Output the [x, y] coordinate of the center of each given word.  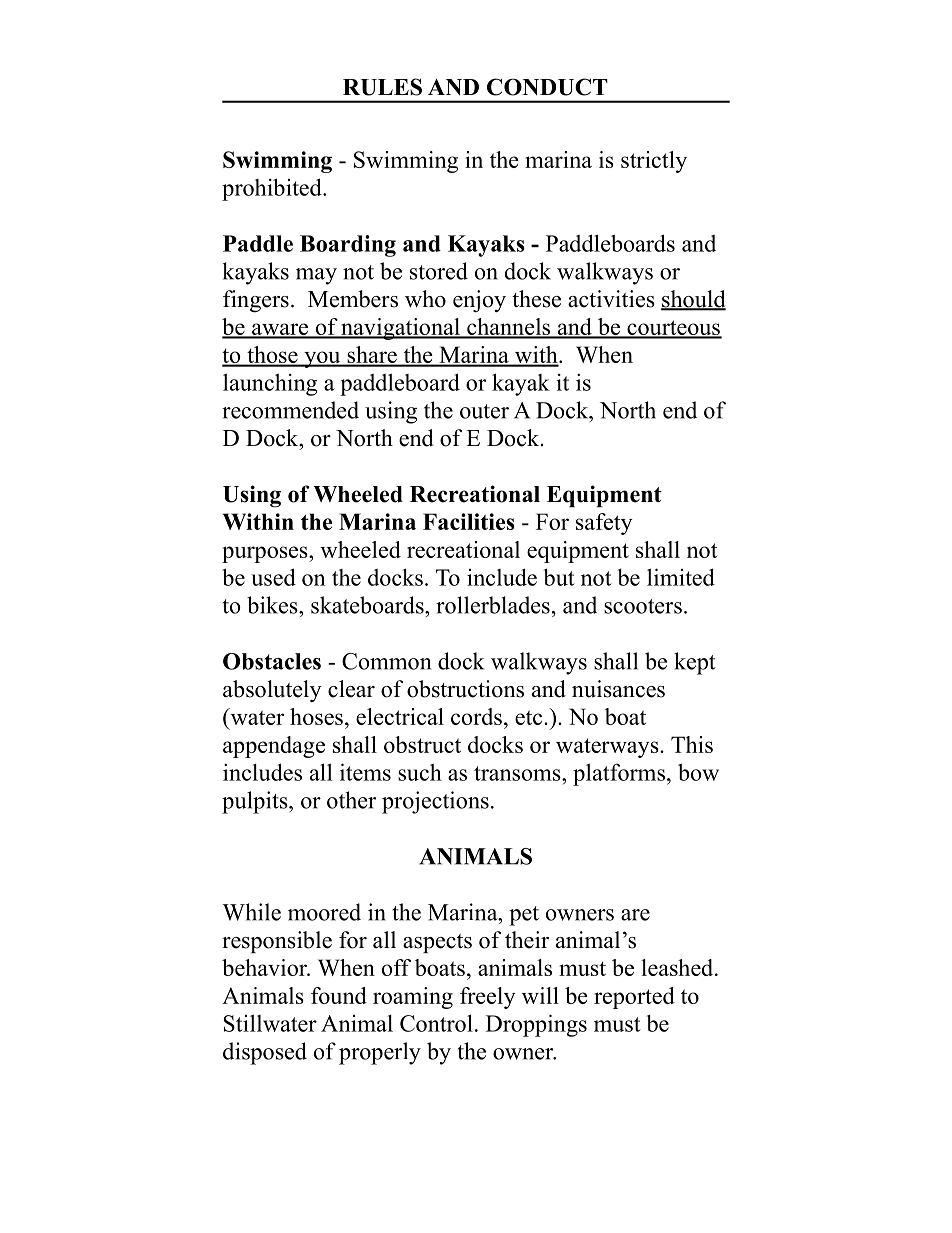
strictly [654, 162]
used [273, 577]
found [339, 995]
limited [681, 577]
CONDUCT [547, 87]
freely [488, 998]
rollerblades [493, 605]
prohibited [273, 189]
